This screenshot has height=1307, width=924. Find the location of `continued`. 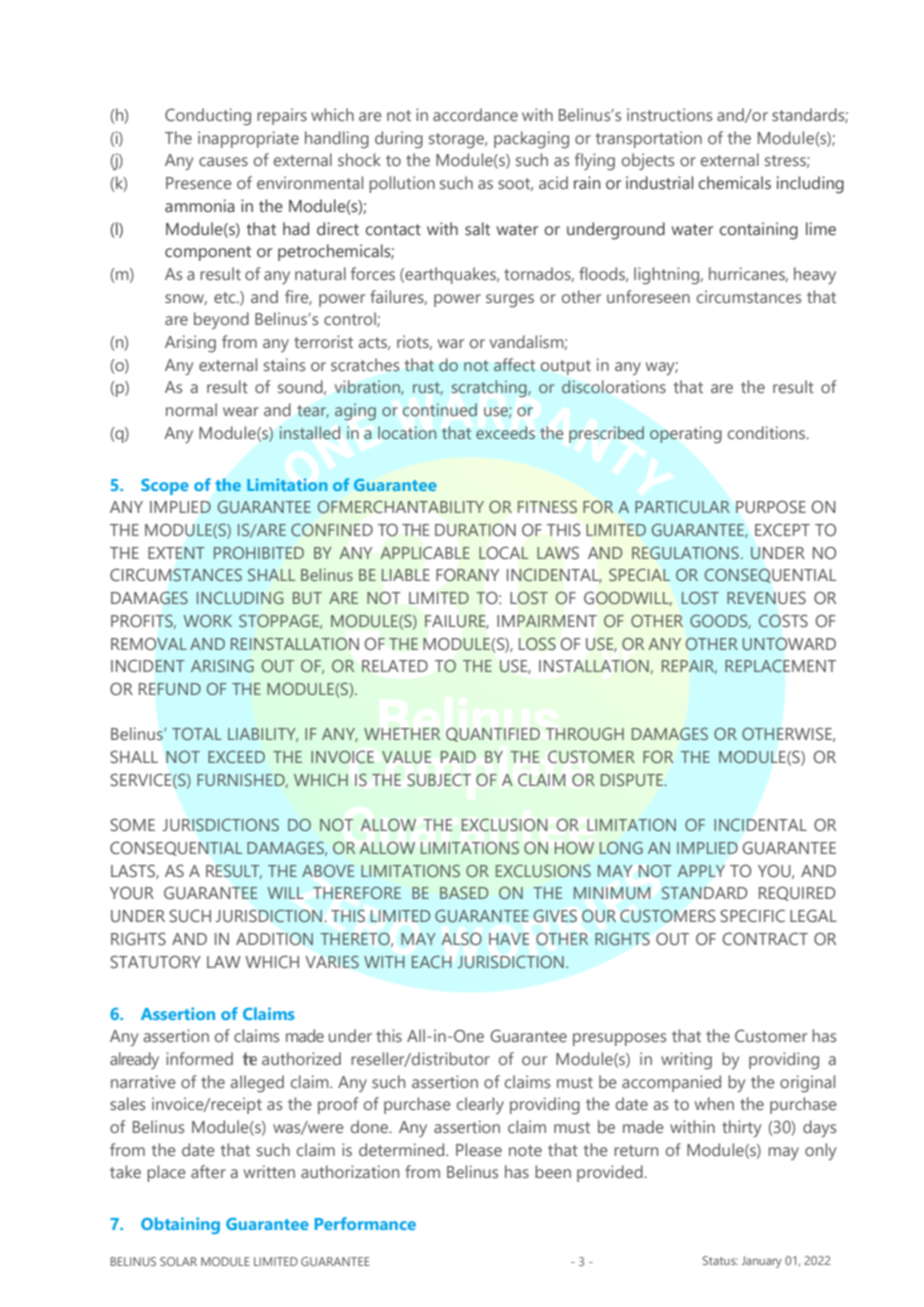

continued is located at coordinates (440, 409).
